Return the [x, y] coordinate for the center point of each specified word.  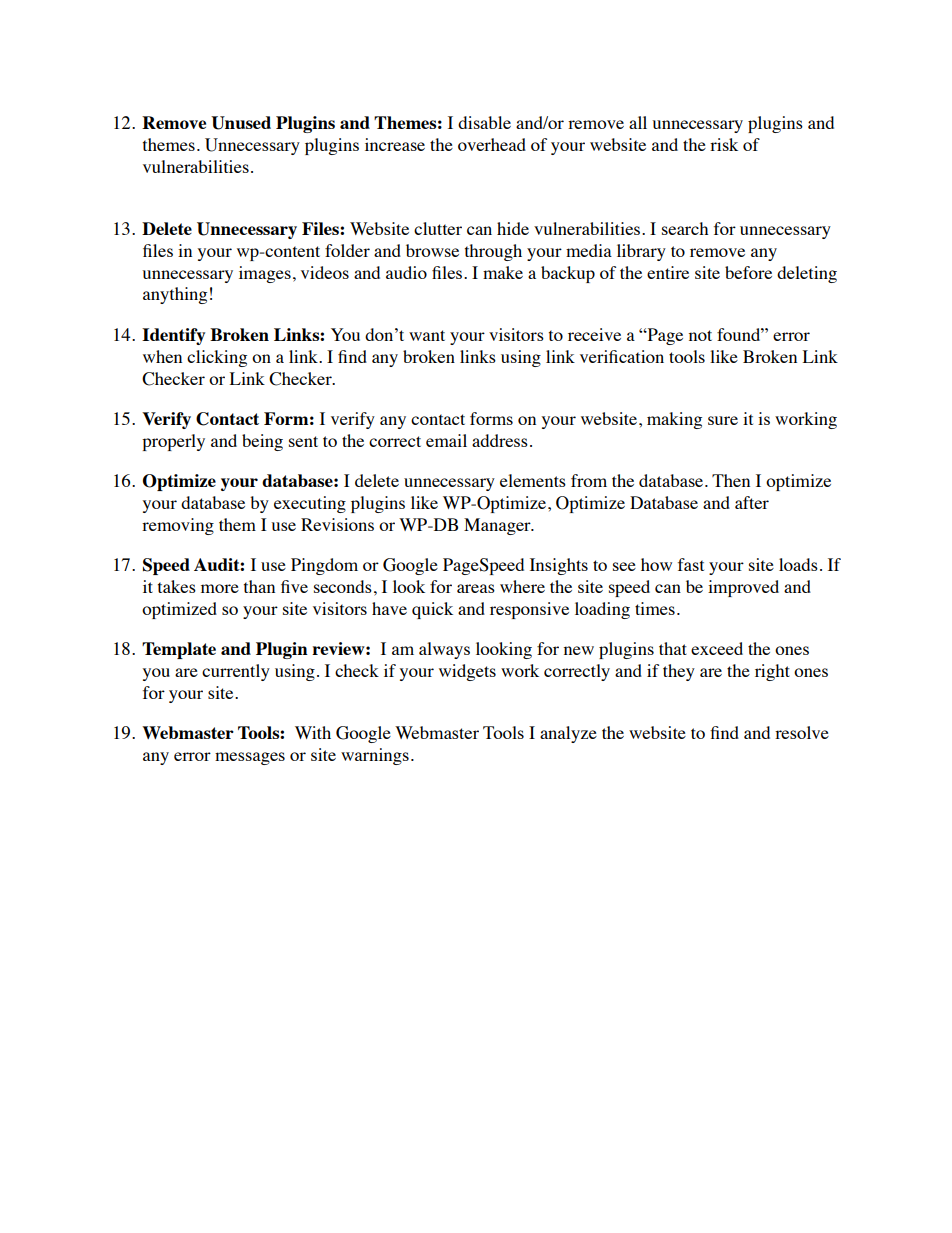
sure [723, 420]
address [500, 440]
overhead [492, 144]
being [262, 442]
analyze [568, 734]
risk [724, 144]
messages [250, 758]
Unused [241, 123]
